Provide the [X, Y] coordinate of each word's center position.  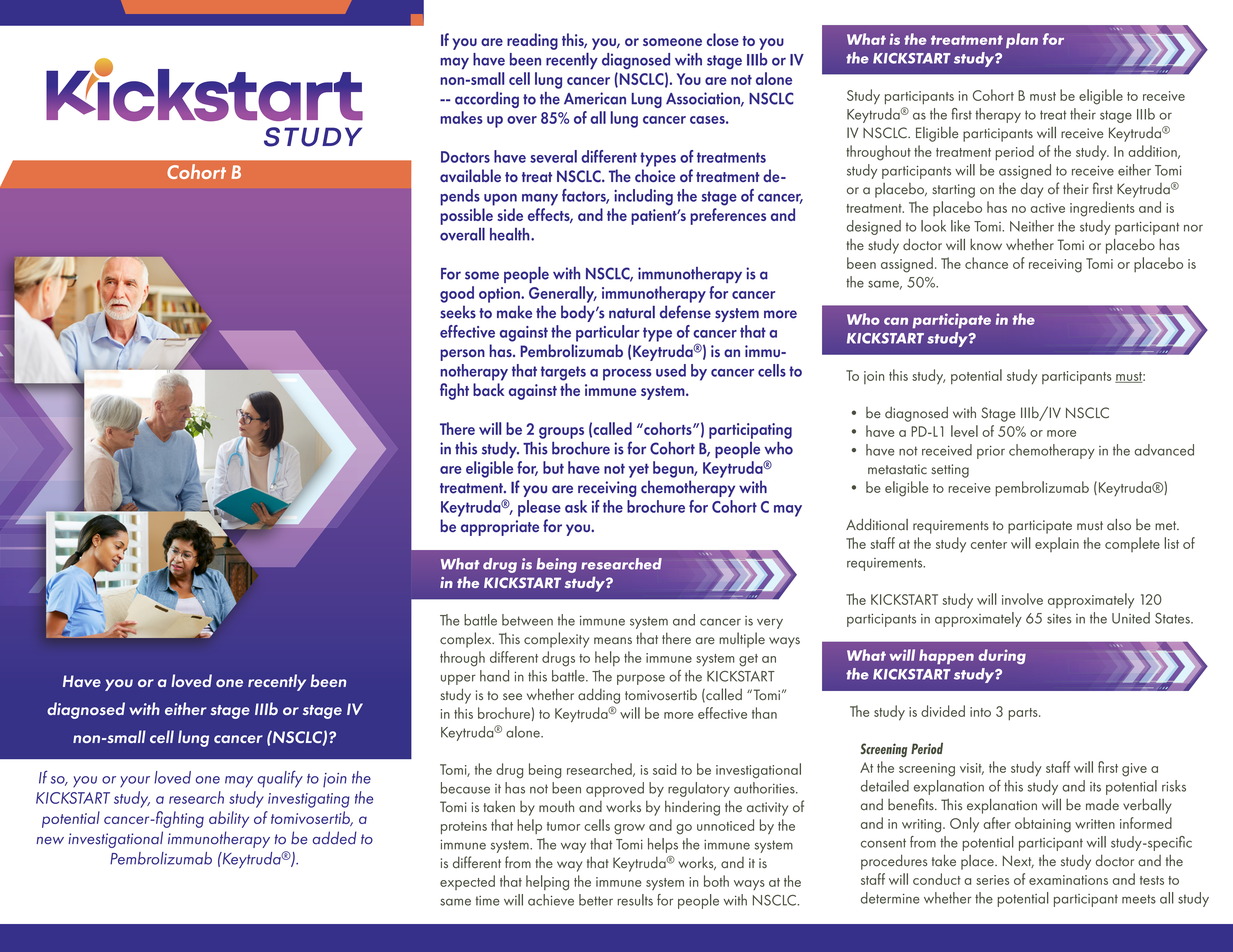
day [1032, 190]
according [487, 100]
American [595, 98]
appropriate [500, 528]
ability [229, 819]
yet [639, 470]
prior [991, 452]
